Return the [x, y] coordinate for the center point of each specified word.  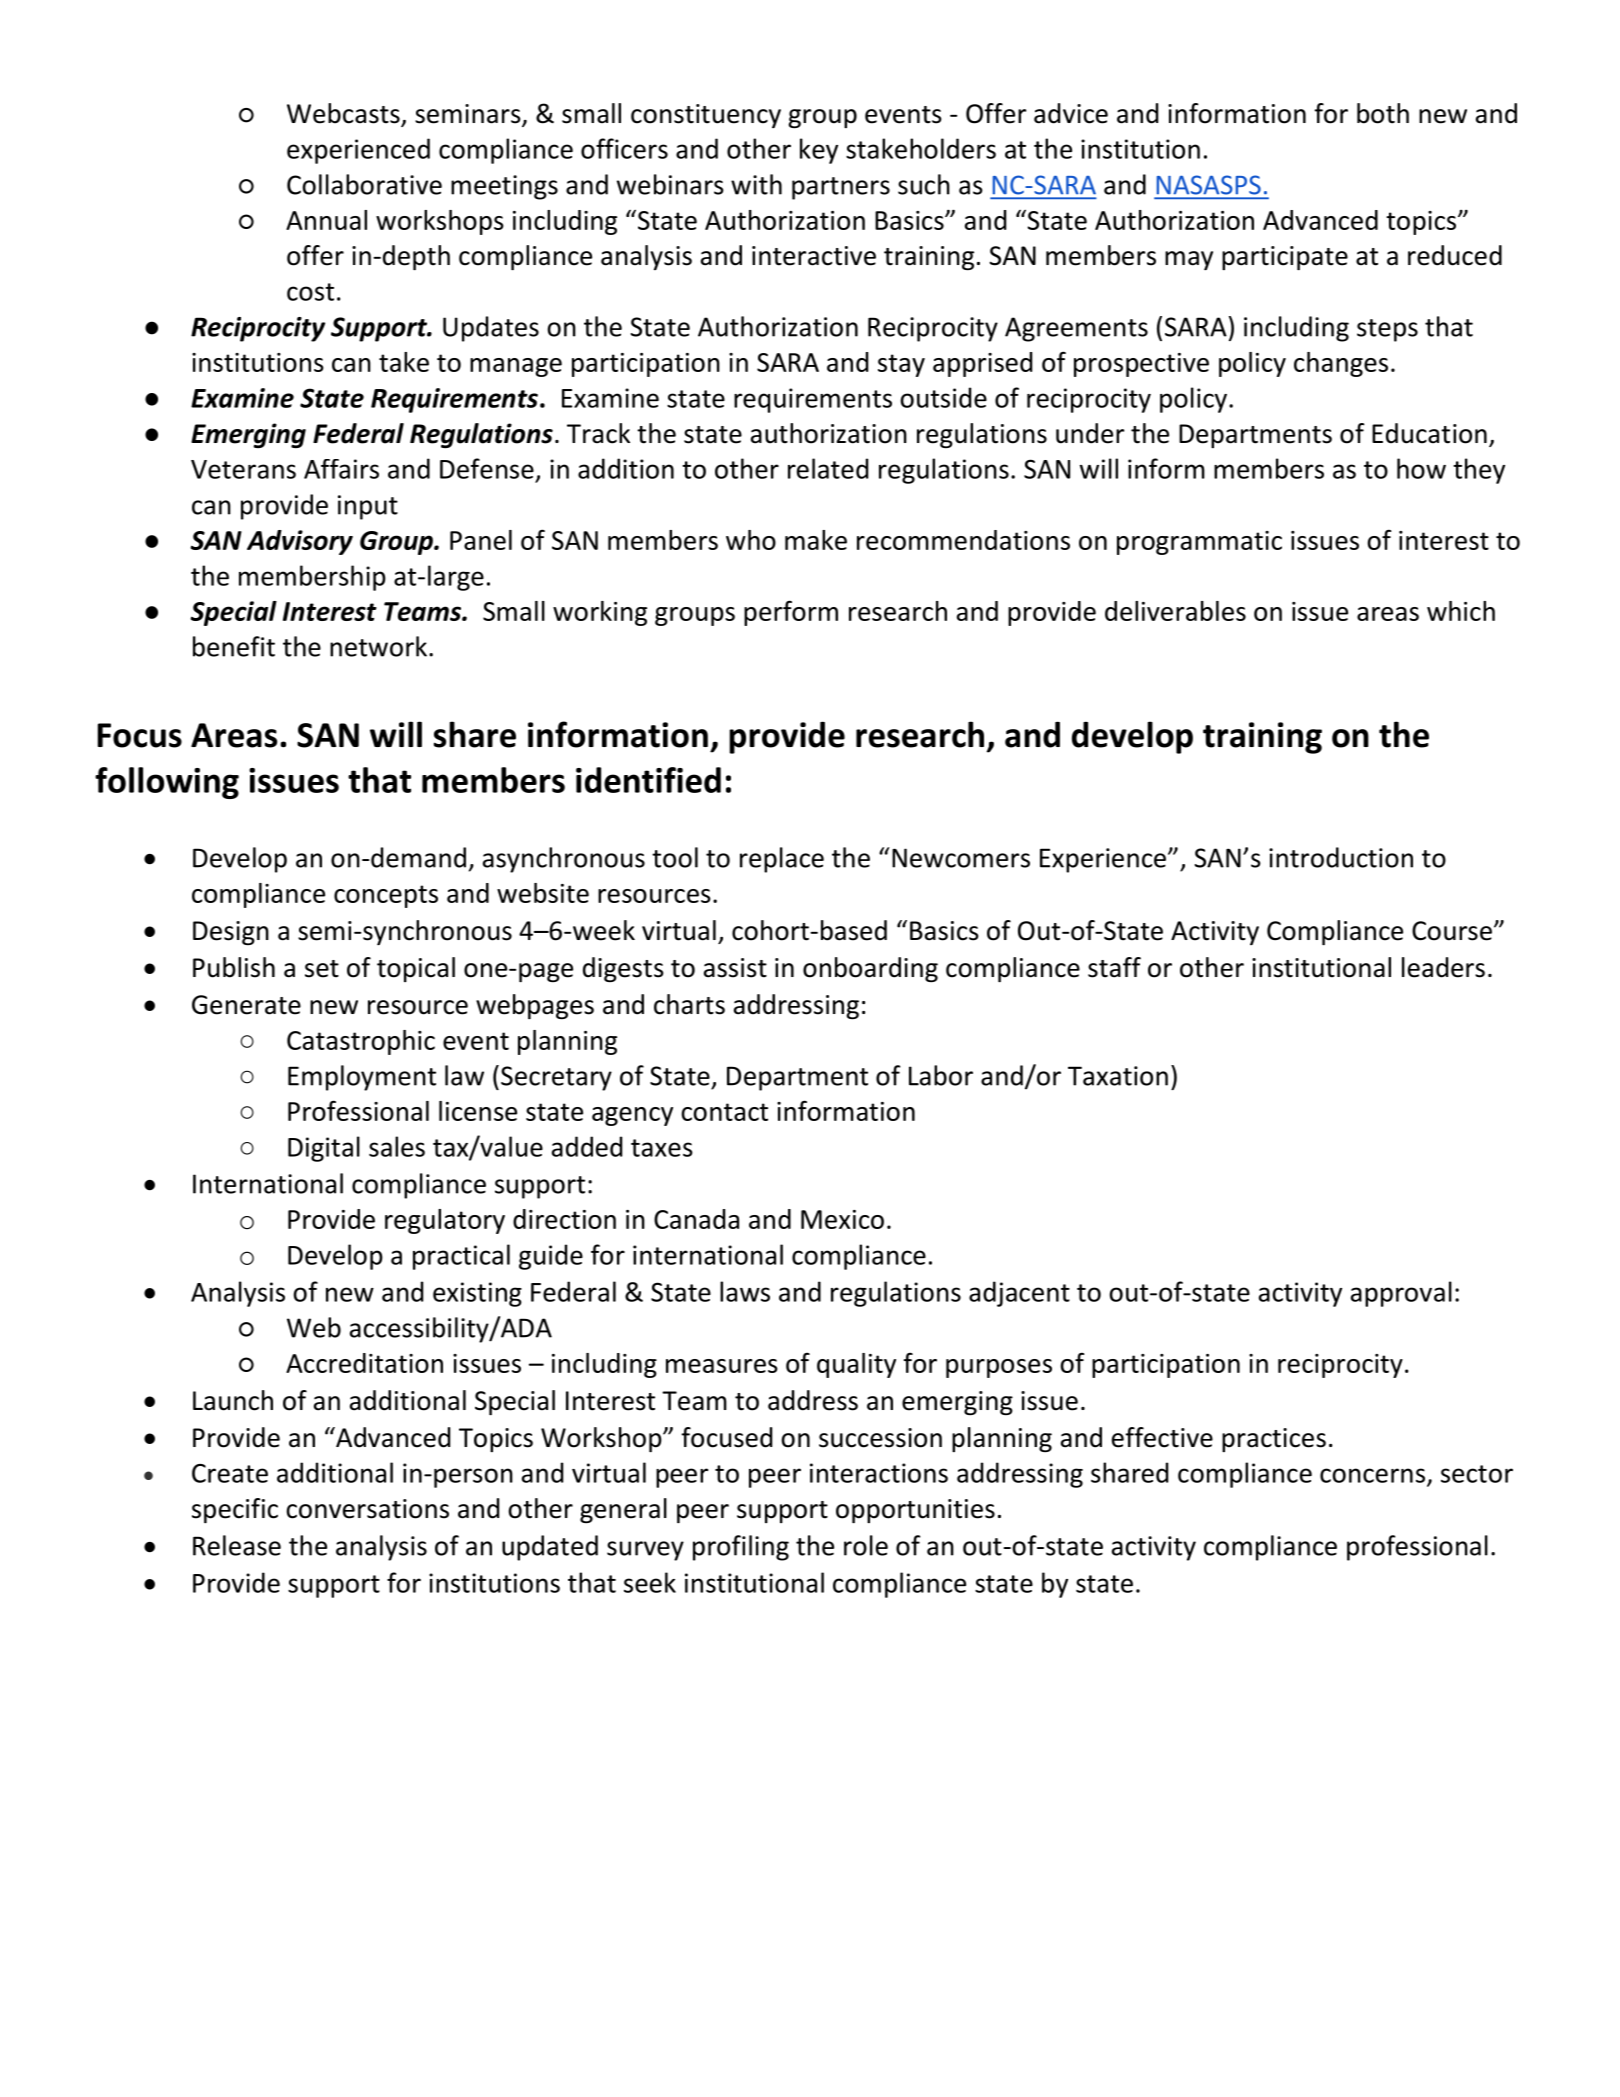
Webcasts [344, 114]
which [1461, 611]
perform [791, 613]
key [819, 151]
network [378, 646]
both [1383, 113]
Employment [362, 1078]
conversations [367, 1509]
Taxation [1118, 1076]
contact [724, 1112]
